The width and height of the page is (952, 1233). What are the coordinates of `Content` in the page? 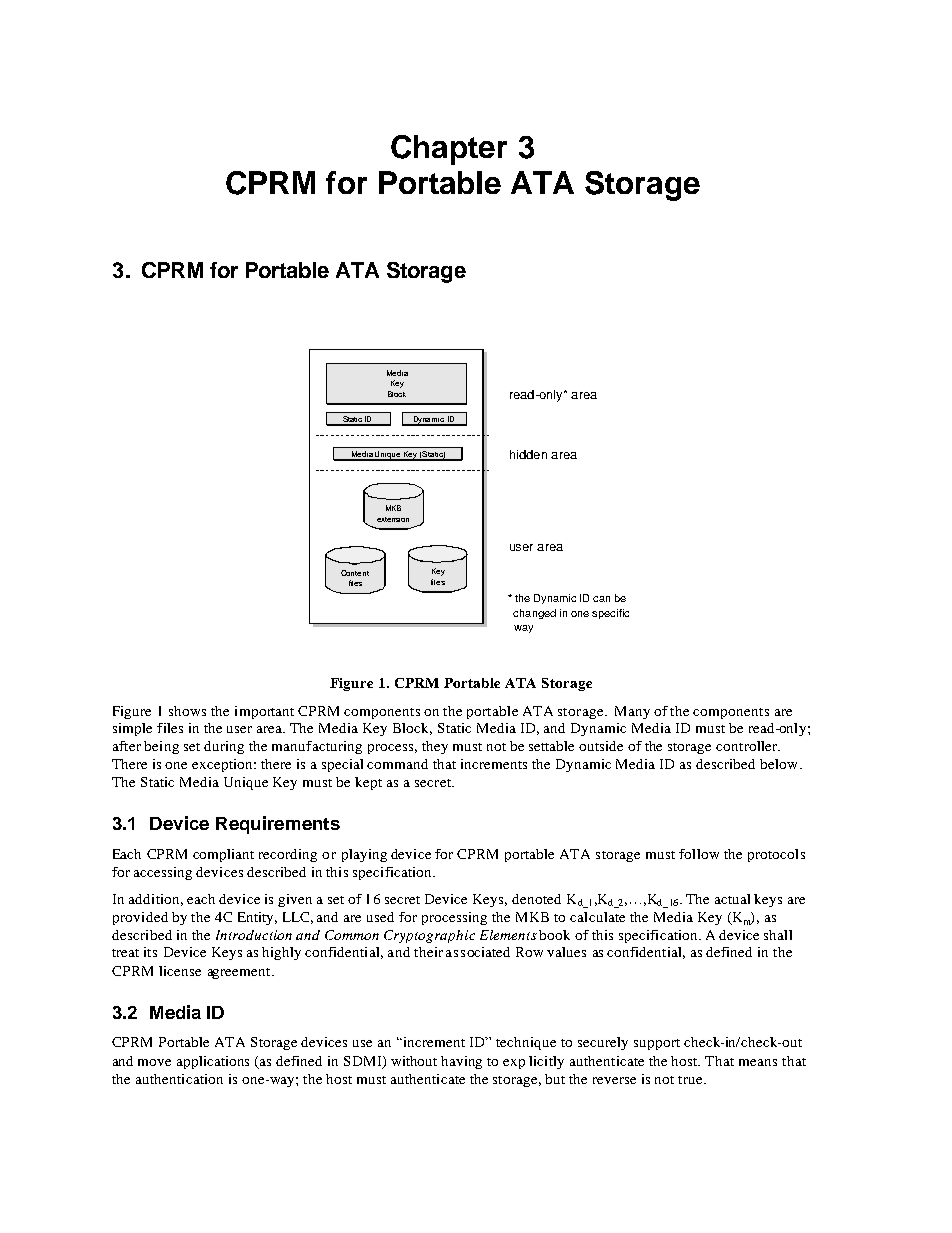 It's located at (355, 573).
